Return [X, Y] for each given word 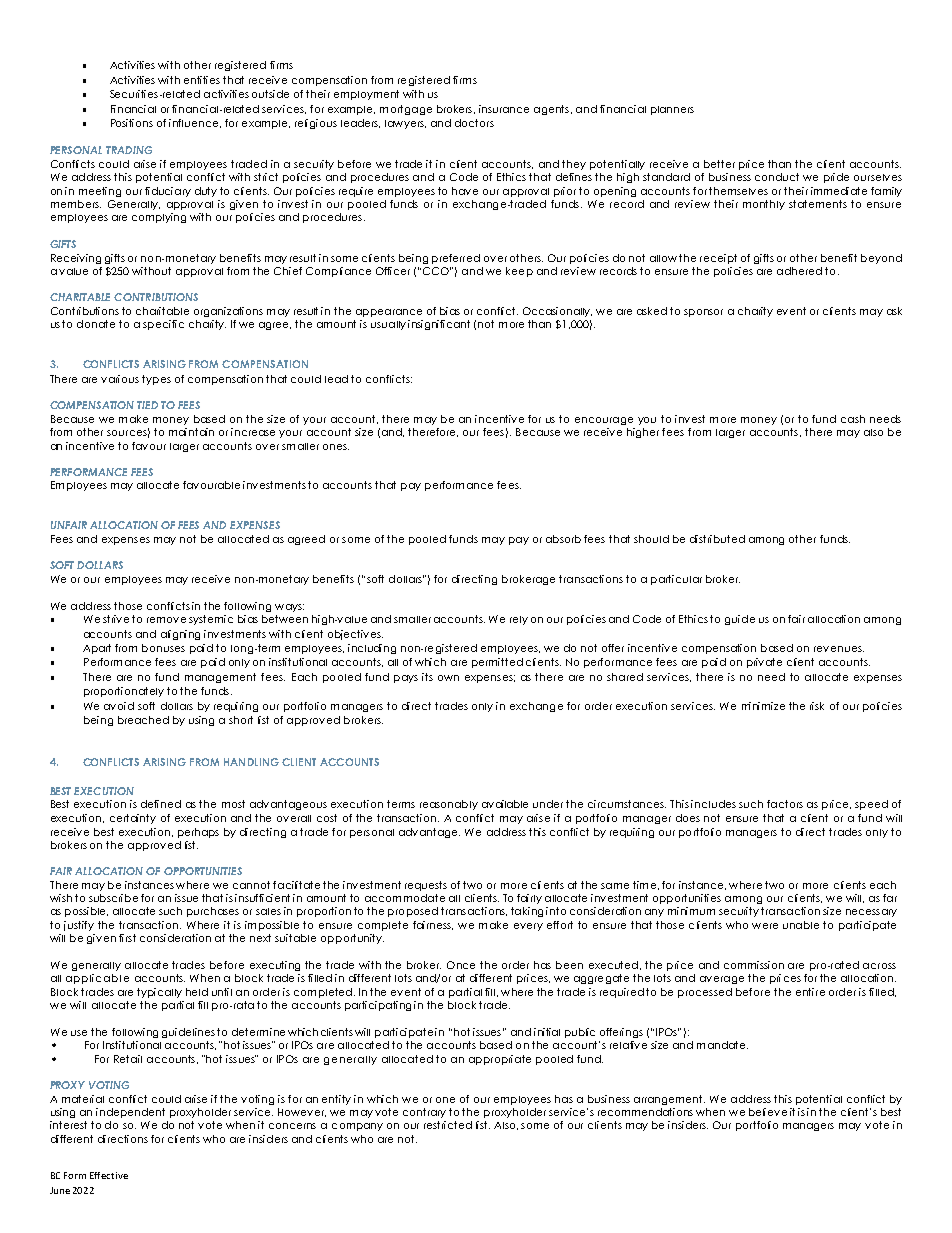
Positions [132, 123]
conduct [777, 177]
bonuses [163, 648]
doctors [474, 123]
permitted [497, 663]
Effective [109, 1175]
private [764, 663]
